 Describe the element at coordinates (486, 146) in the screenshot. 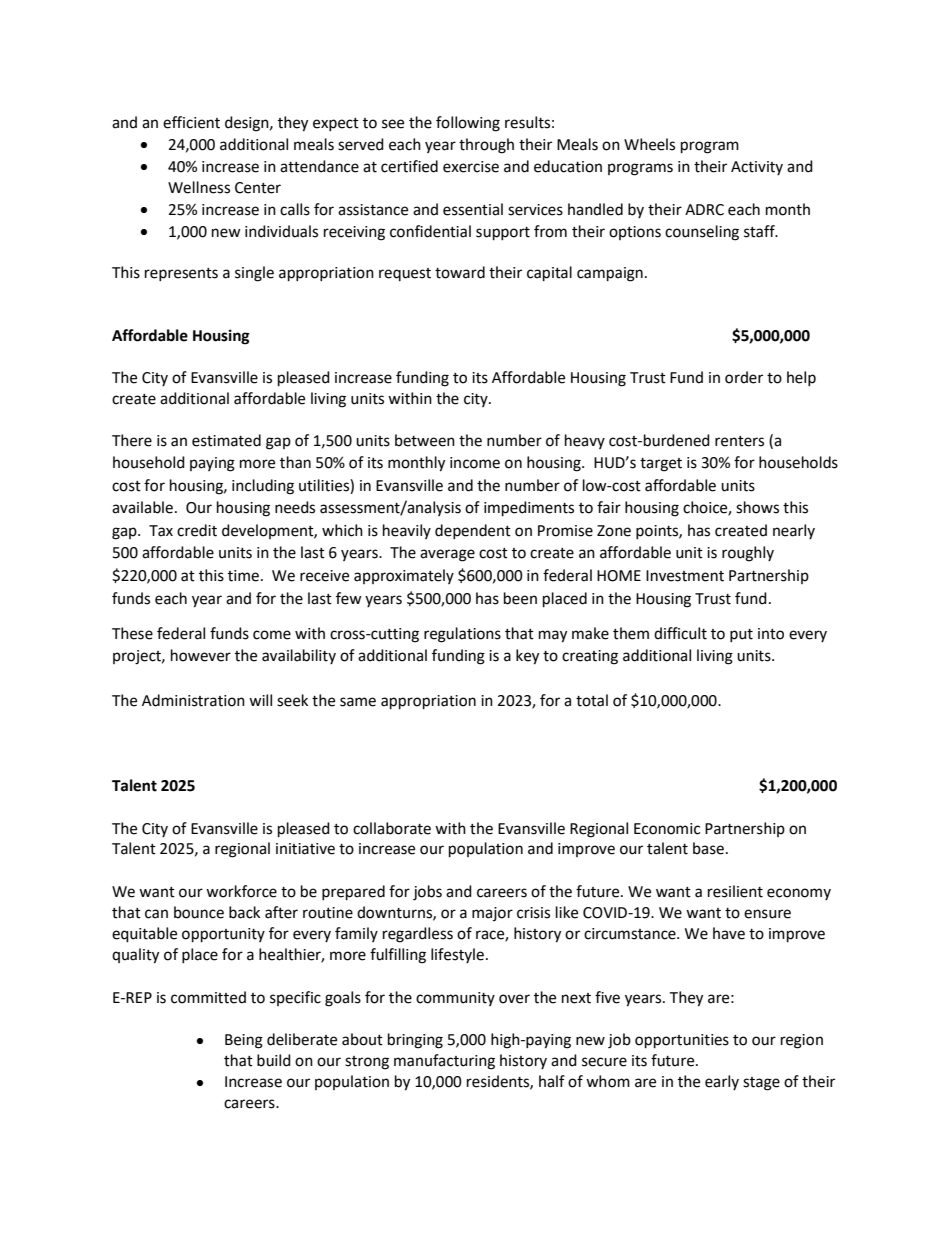

I see `through` at that location.
